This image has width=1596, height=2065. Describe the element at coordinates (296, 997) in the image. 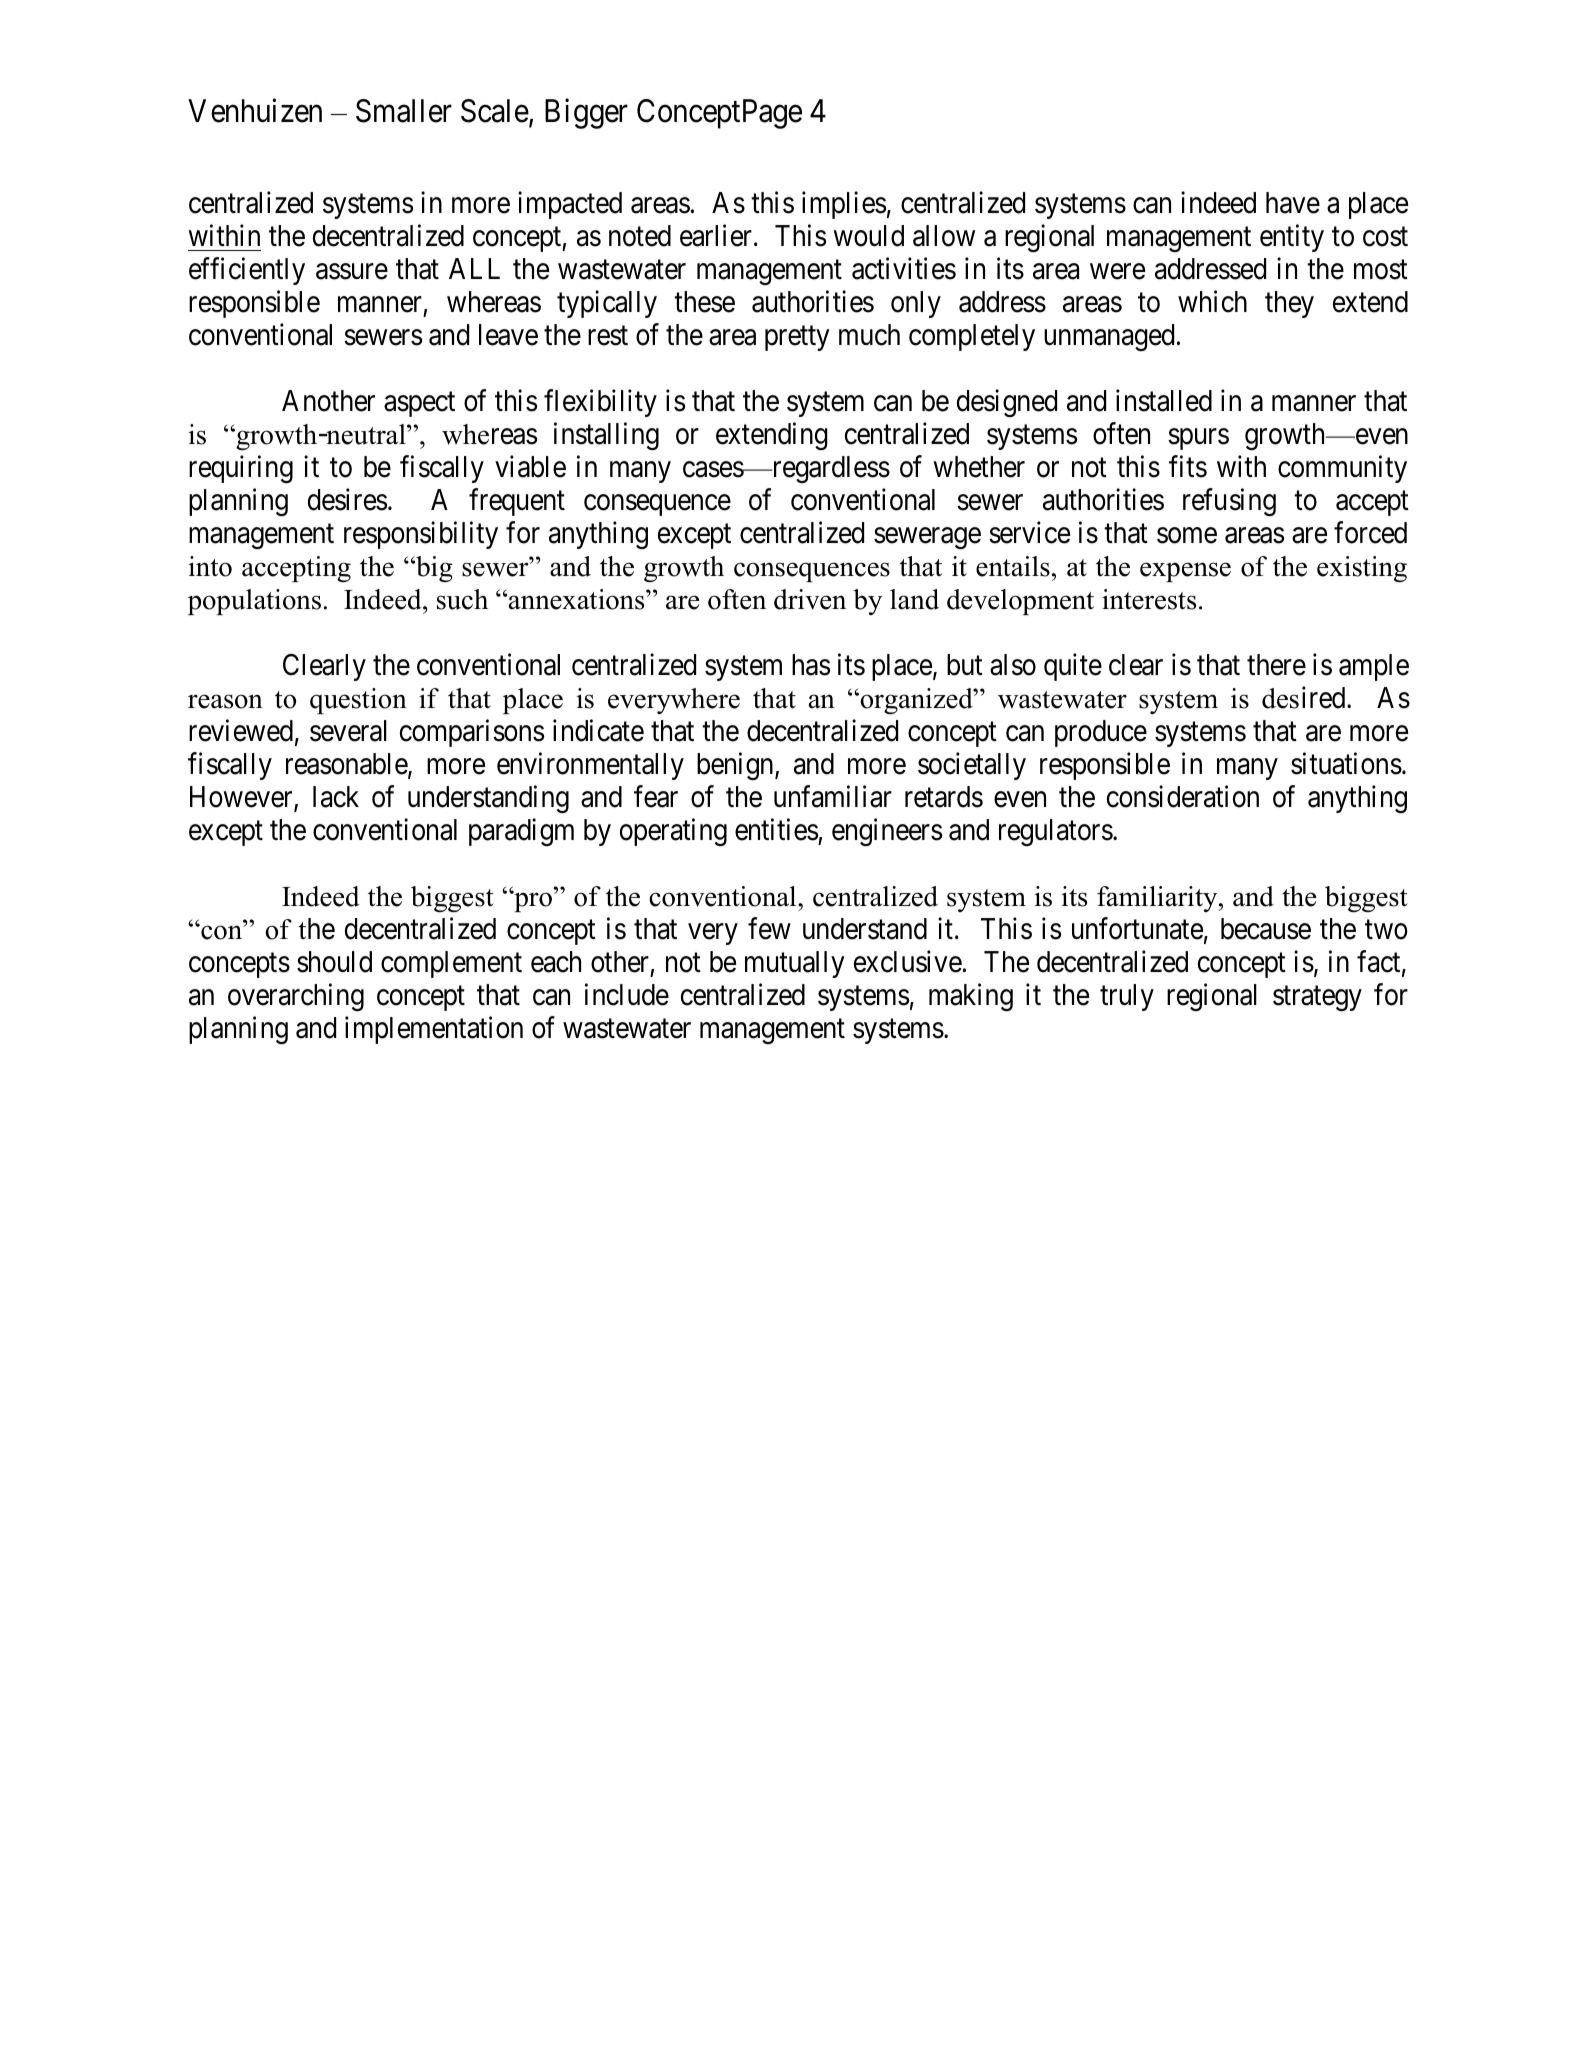

I see `overarching` at that location.
